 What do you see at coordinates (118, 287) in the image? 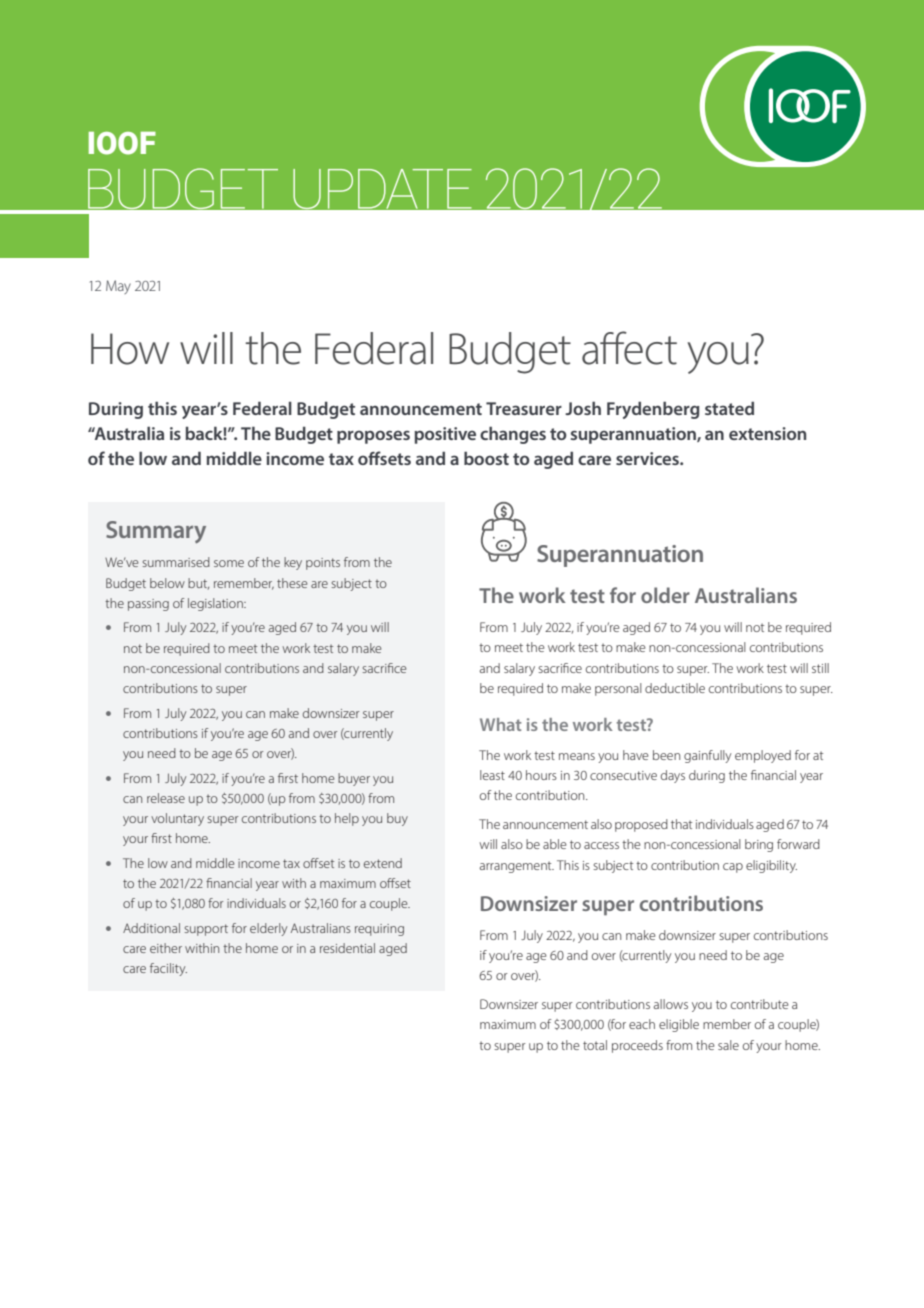
I see `May` at bounding box center [118, 287].
